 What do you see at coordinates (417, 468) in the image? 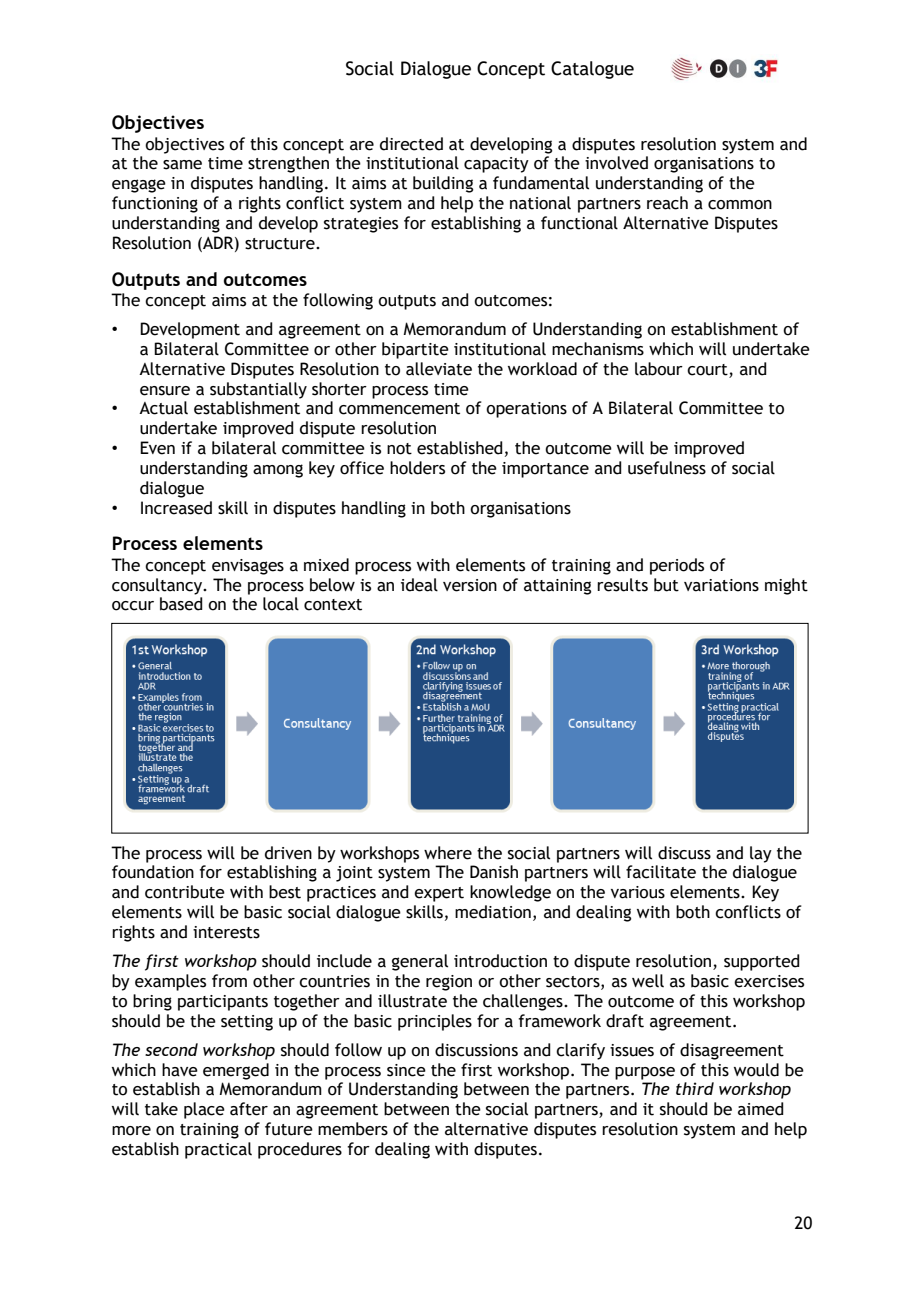
I see `holders` at bounding box center [417, 468].
